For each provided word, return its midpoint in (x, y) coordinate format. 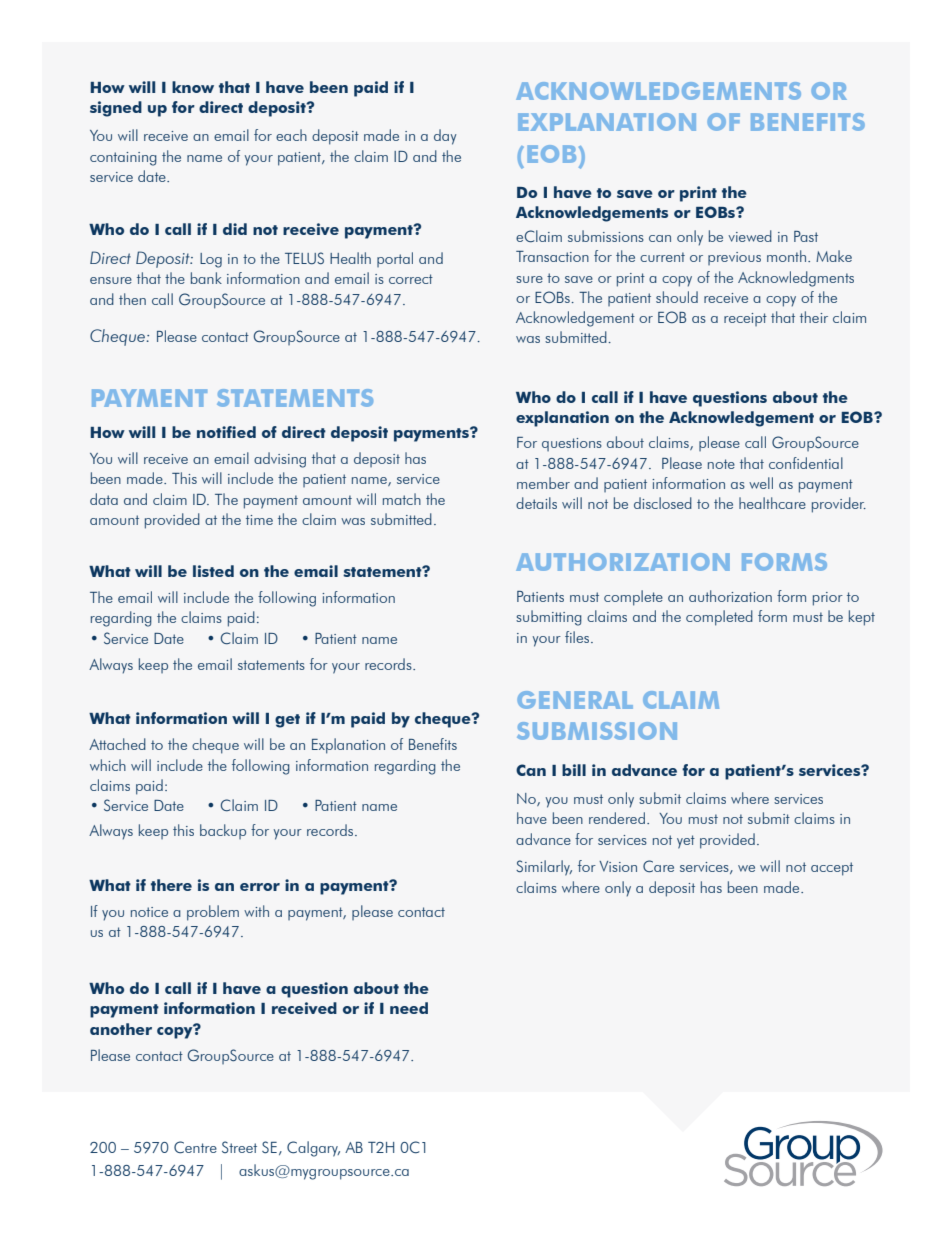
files (578, 637)
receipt (745, 319)
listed (213, 571)
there (171, 885)
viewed (750, 236)
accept (832, 869)
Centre (195, 1147)
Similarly (544, 868)
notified (226, 432)
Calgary (313, 1149)
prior (828, 599)
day (445, 137)
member (543, 483)
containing (123, 159)
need (409, 1008)
